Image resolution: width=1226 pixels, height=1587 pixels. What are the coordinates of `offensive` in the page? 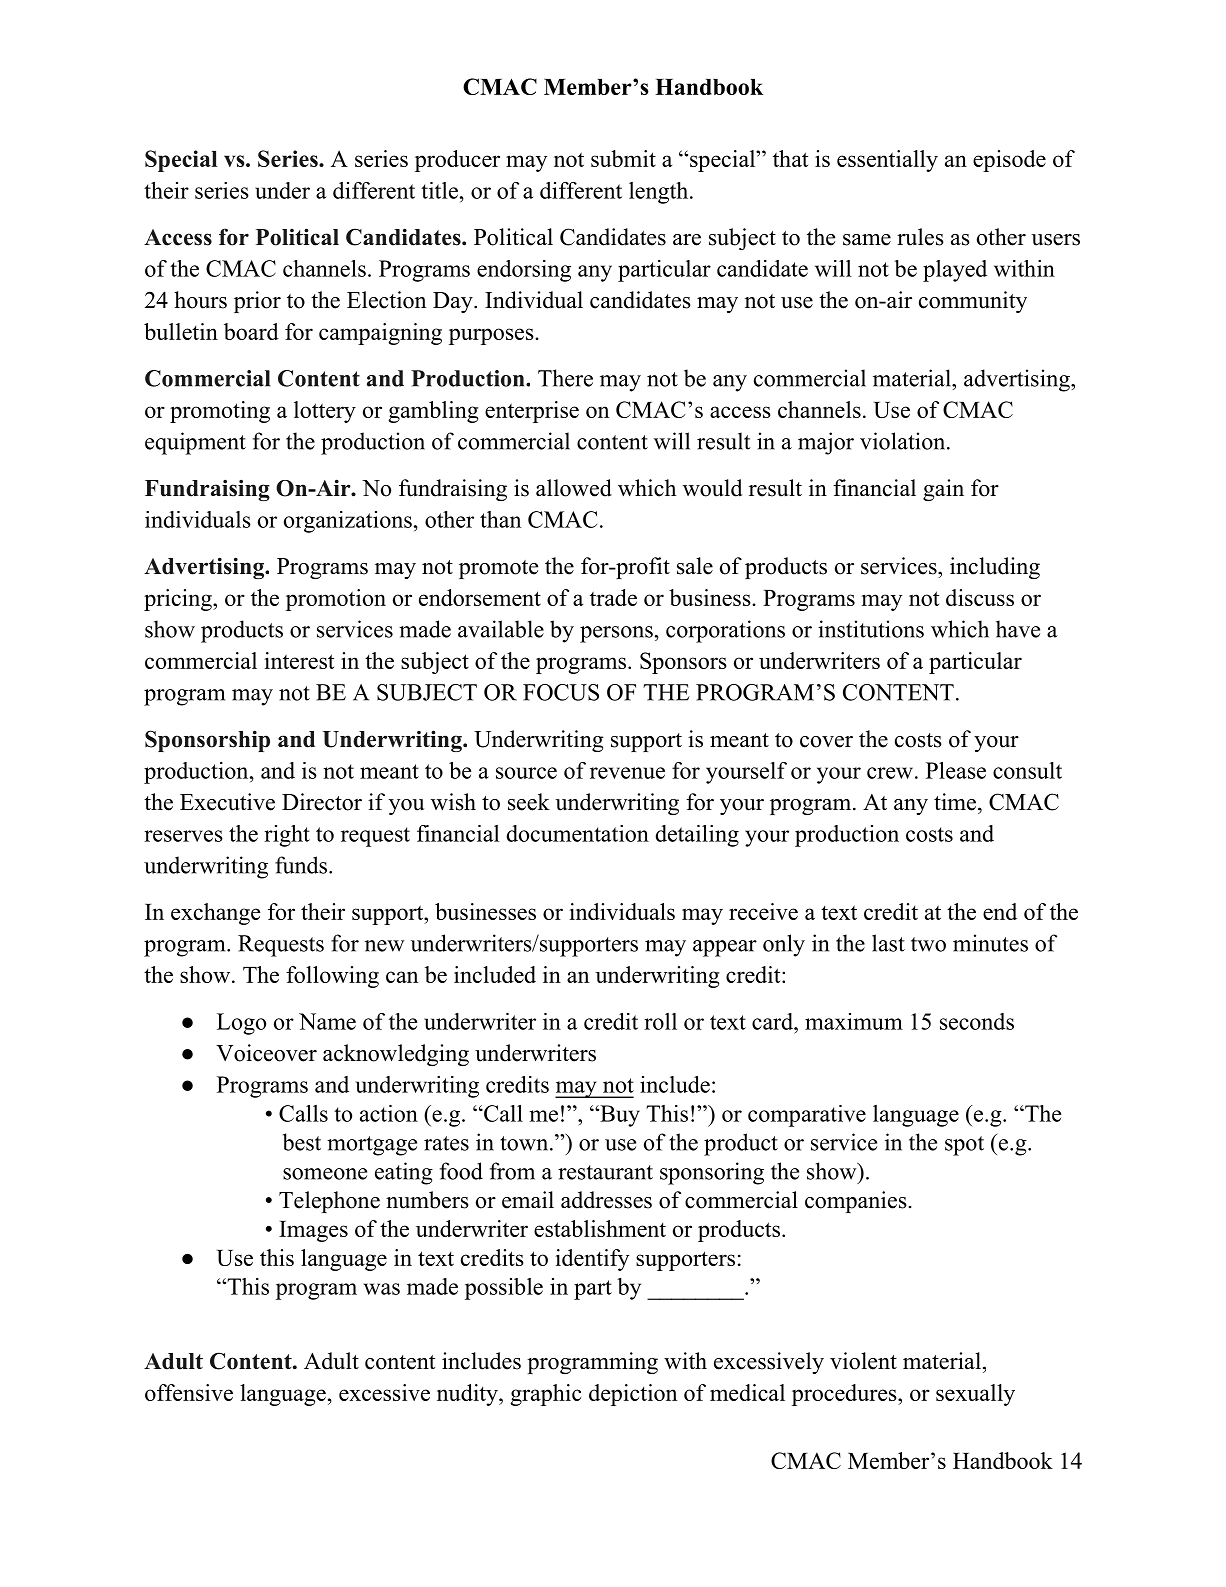 It's located at (189, 1392).
